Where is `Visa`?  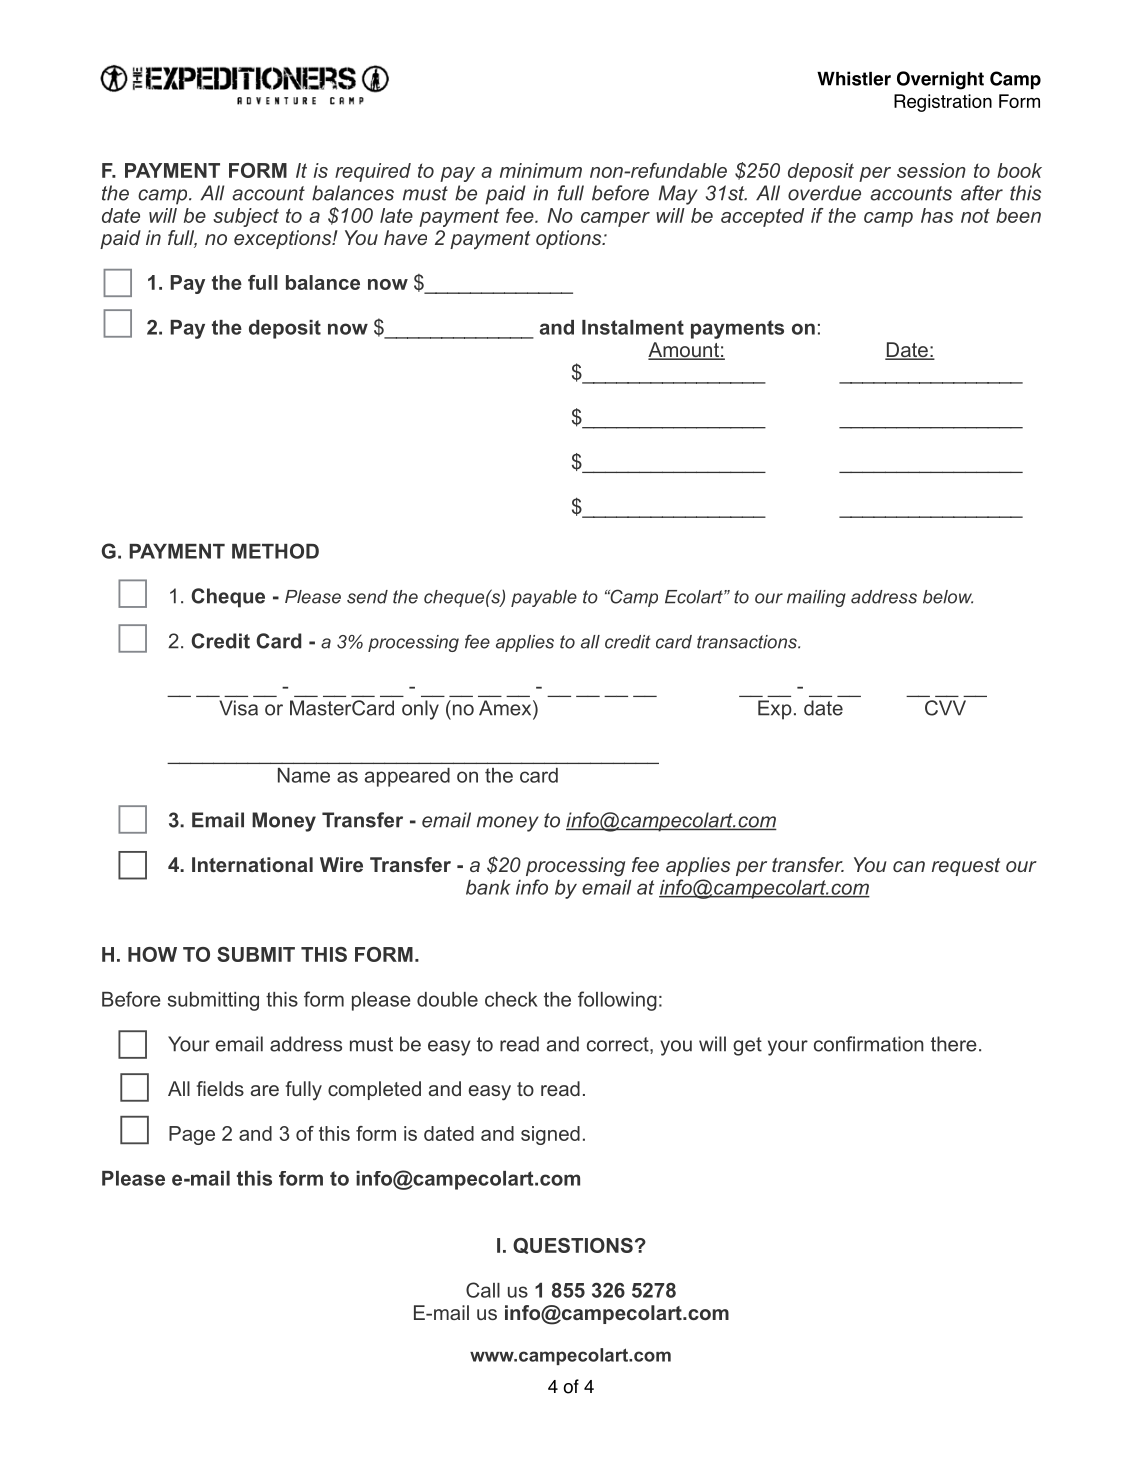 Visa is located at coordinates (238, 708).
